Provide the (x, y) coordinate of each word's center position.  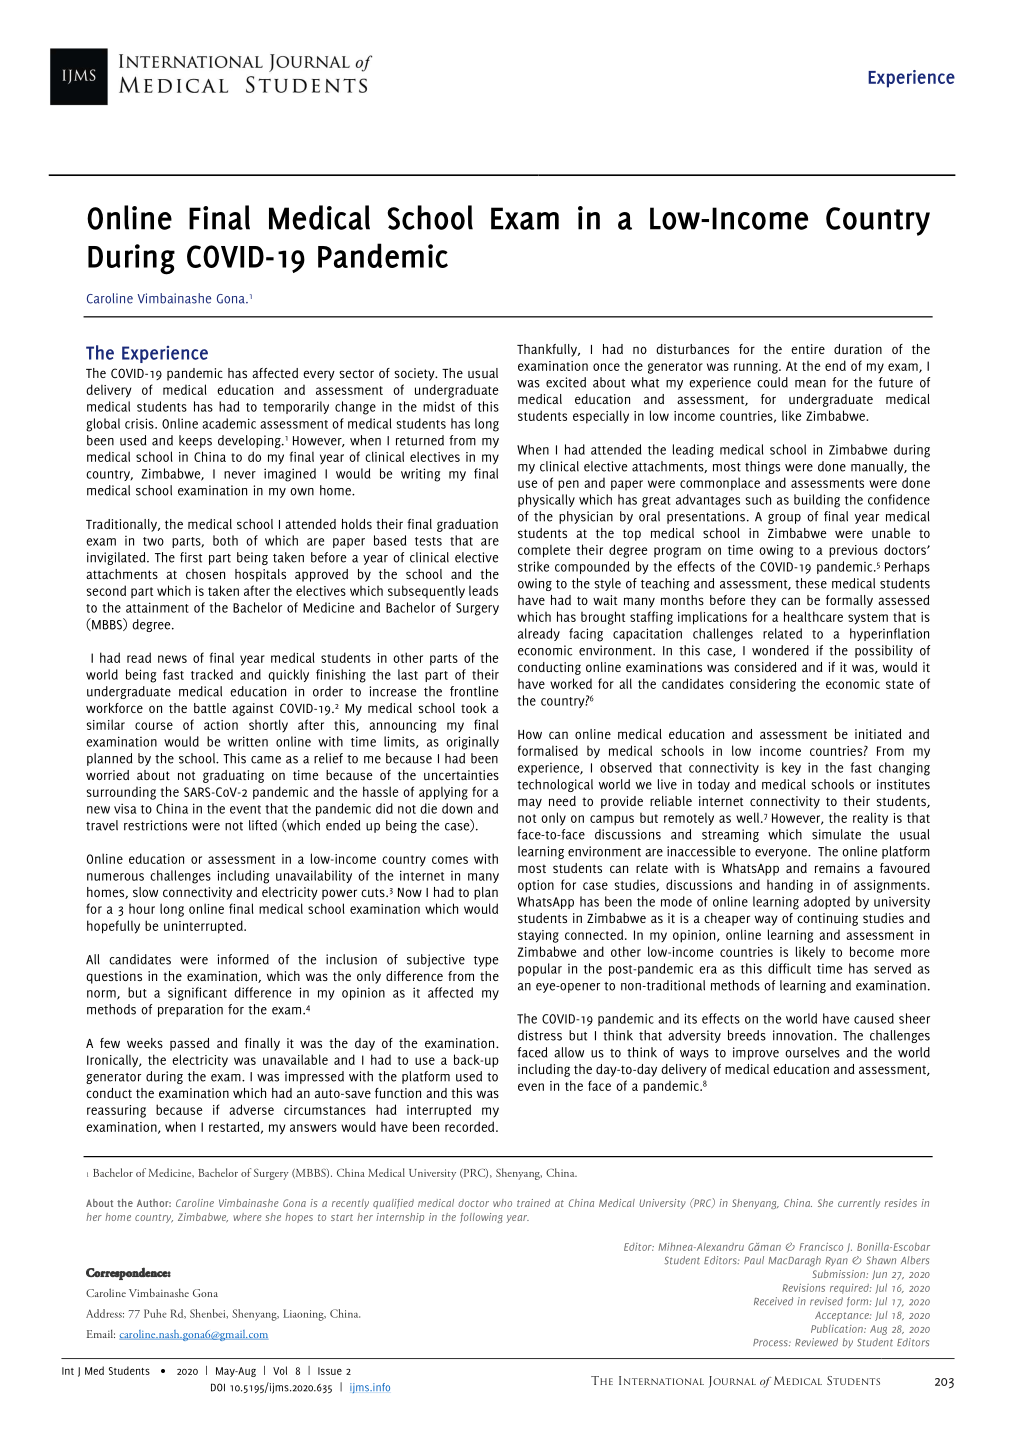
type (486, 961)
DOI (218, 1387)
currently (859, 1204)
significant (197, 994)
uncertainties (461, 775)
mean (810, 384)
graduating (233, 776)
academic (229, 423)
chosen (205, 574)
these (811, 583)
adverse (251, 1109)
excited (566, 382)
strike (533, 566)
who (502, 1203)
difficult (789, 968)
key (791, 768)
